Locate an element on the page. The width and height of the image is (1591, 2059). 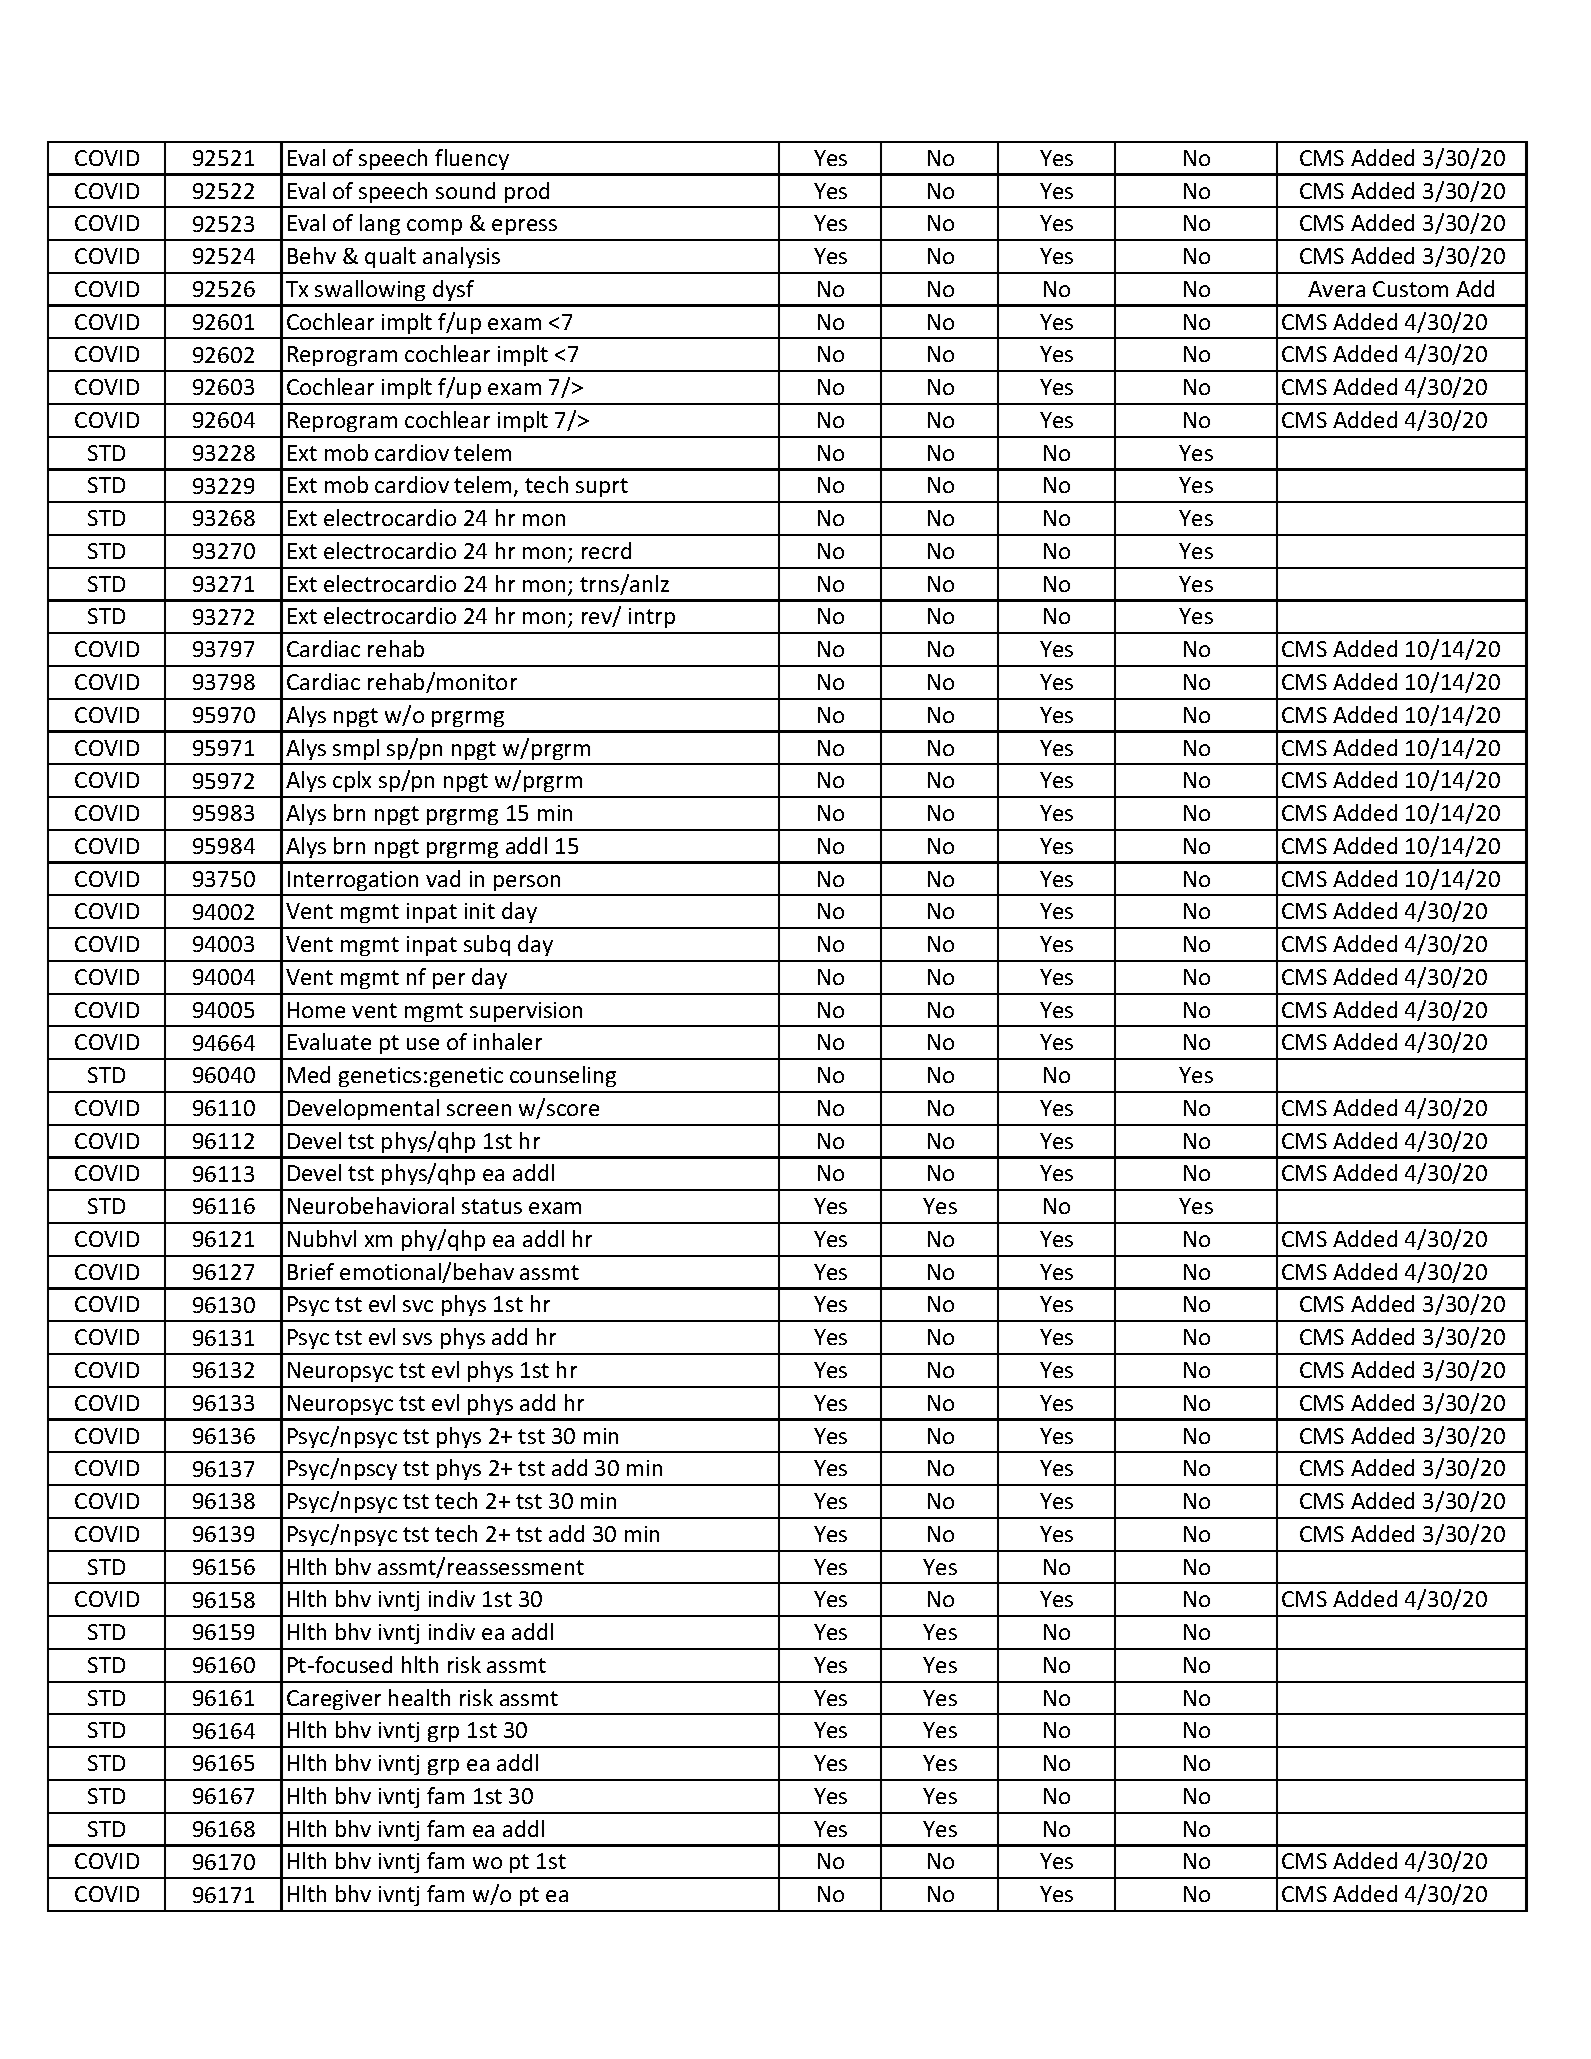
init is located at coordinates (480, 911).
